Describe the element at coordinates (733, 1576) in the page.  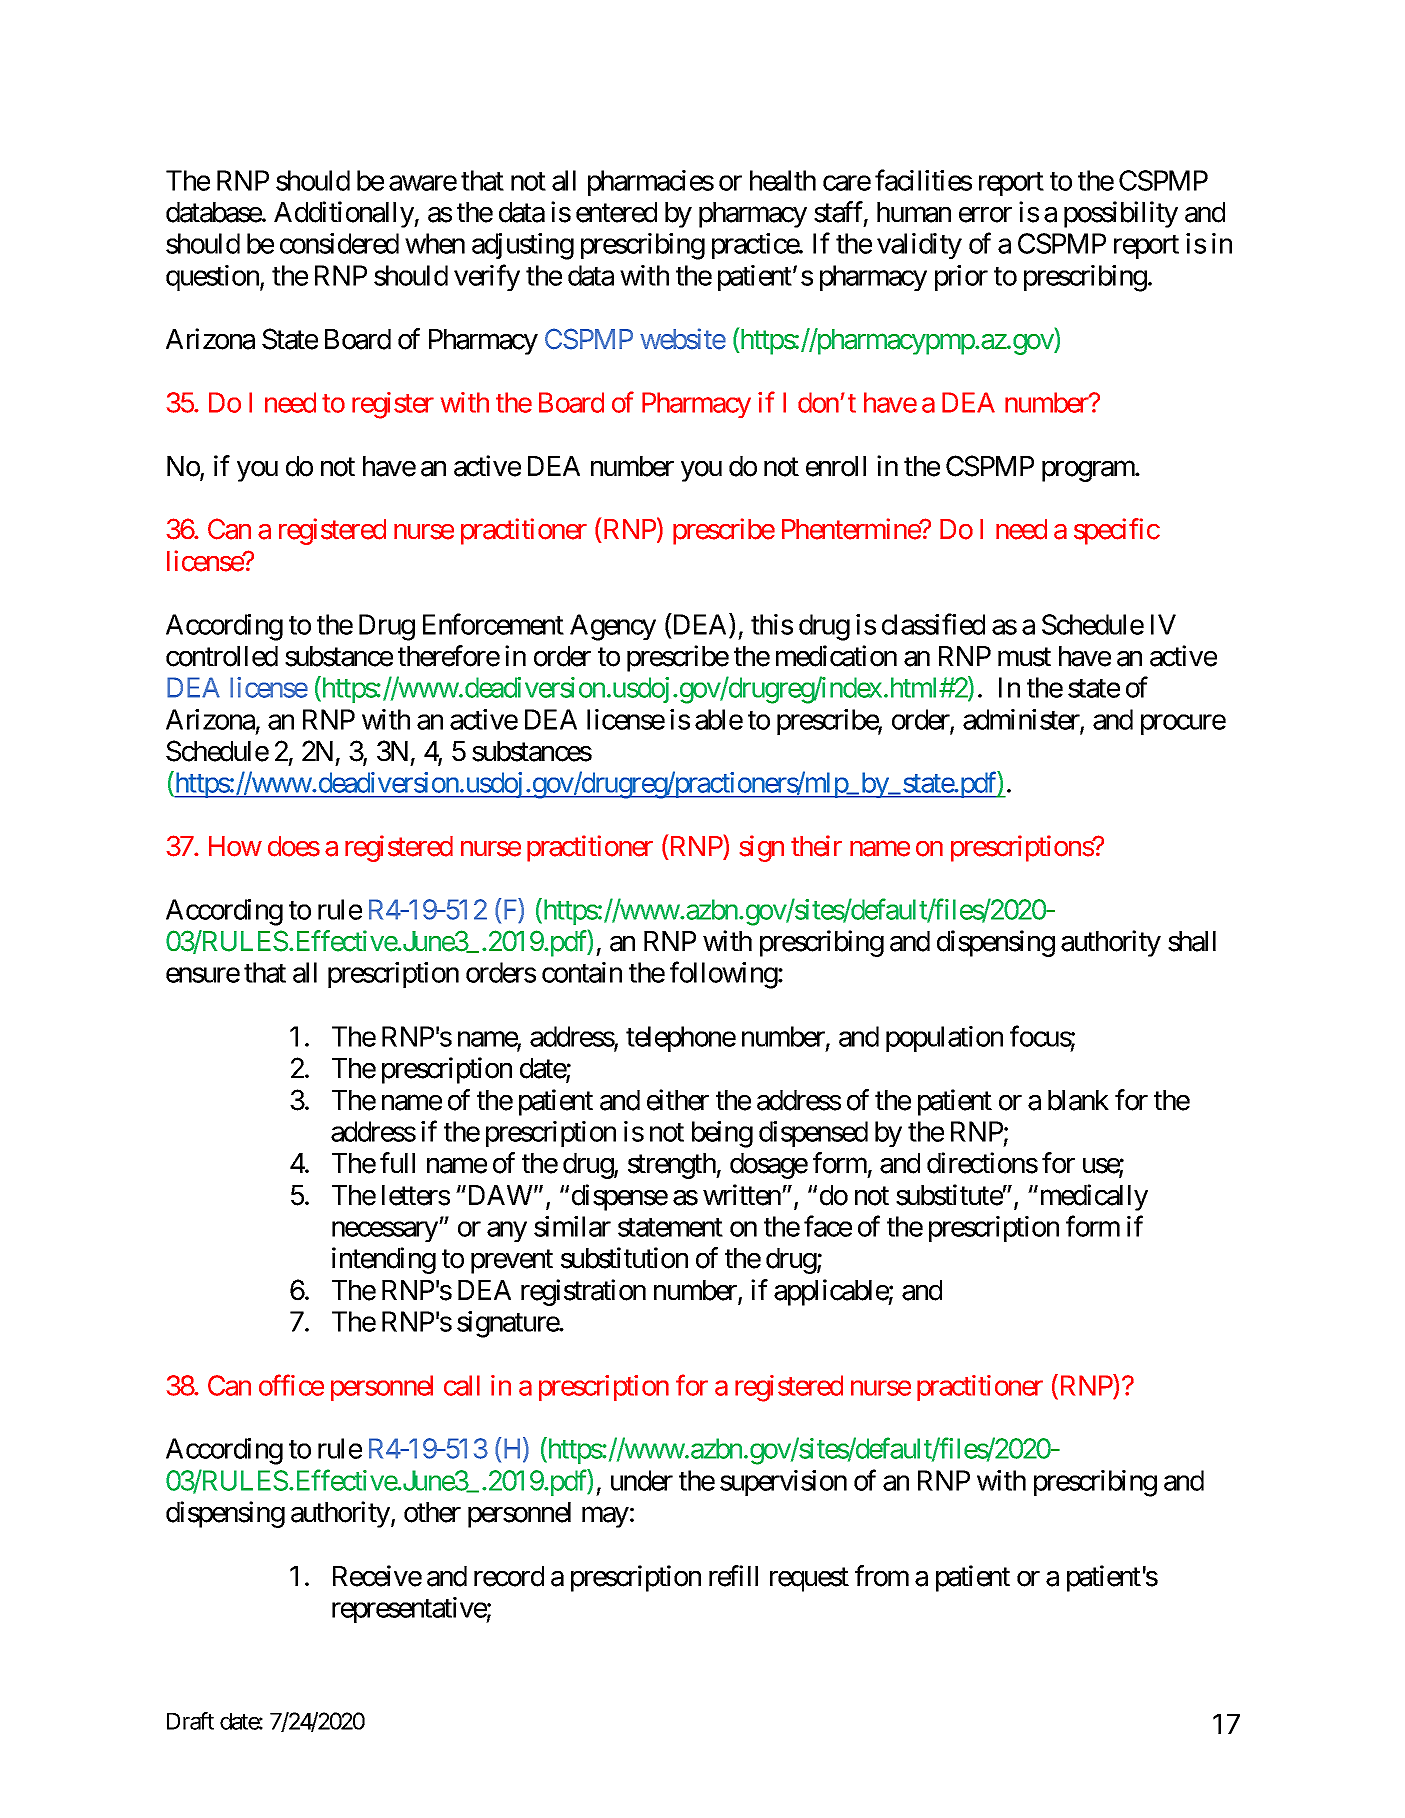
I see `refill` at that location.
